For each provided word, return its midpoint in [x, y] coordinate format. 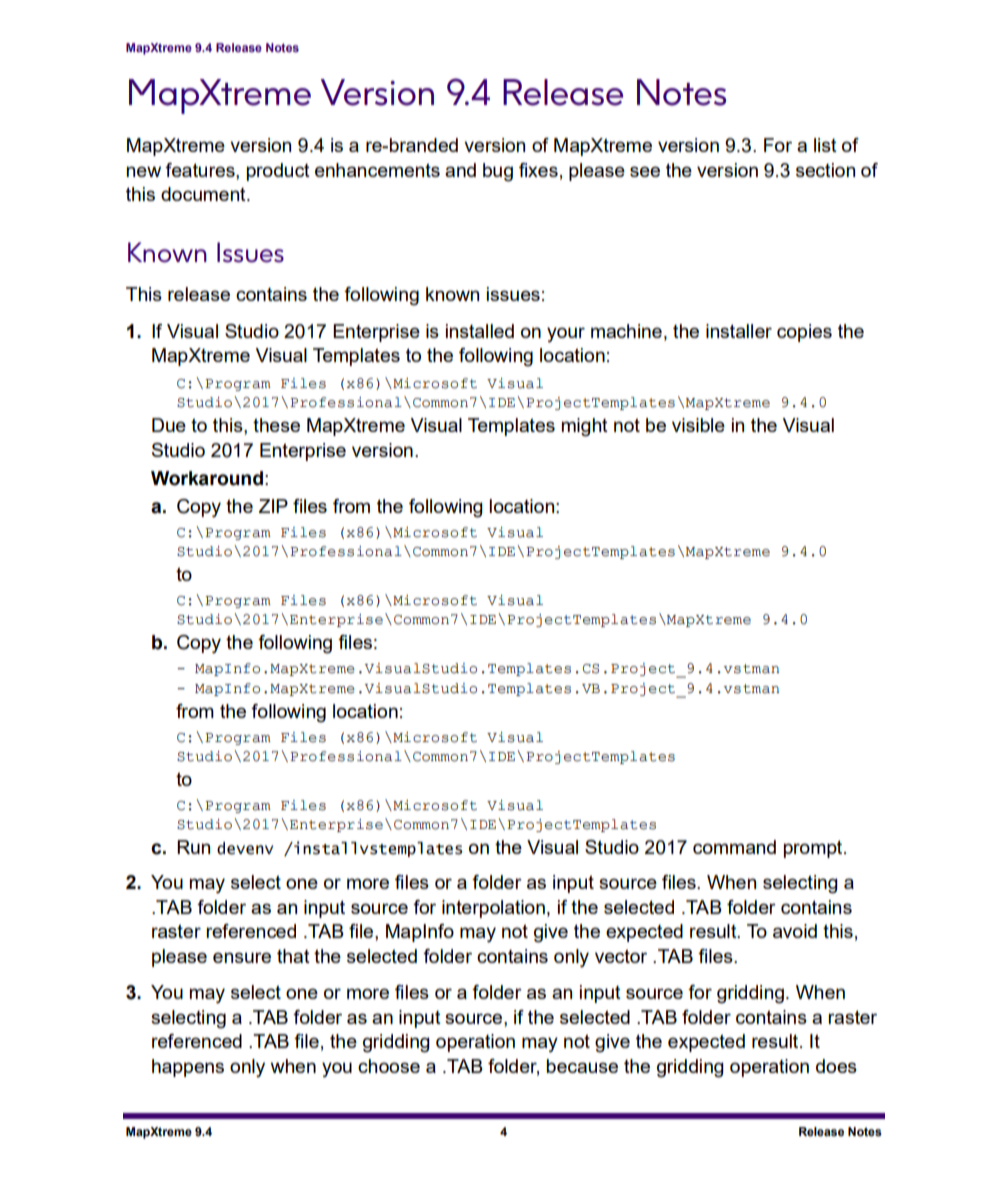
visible [698, 425]
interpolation [493, 909]
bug [498, 172]
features [201, 171]
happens [188, 1068]
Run [193, 847]
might [585, 427]
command [734, 847]
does [836, 1066]
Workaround [207, 478]
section [825, 170]
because [582, 1066]
